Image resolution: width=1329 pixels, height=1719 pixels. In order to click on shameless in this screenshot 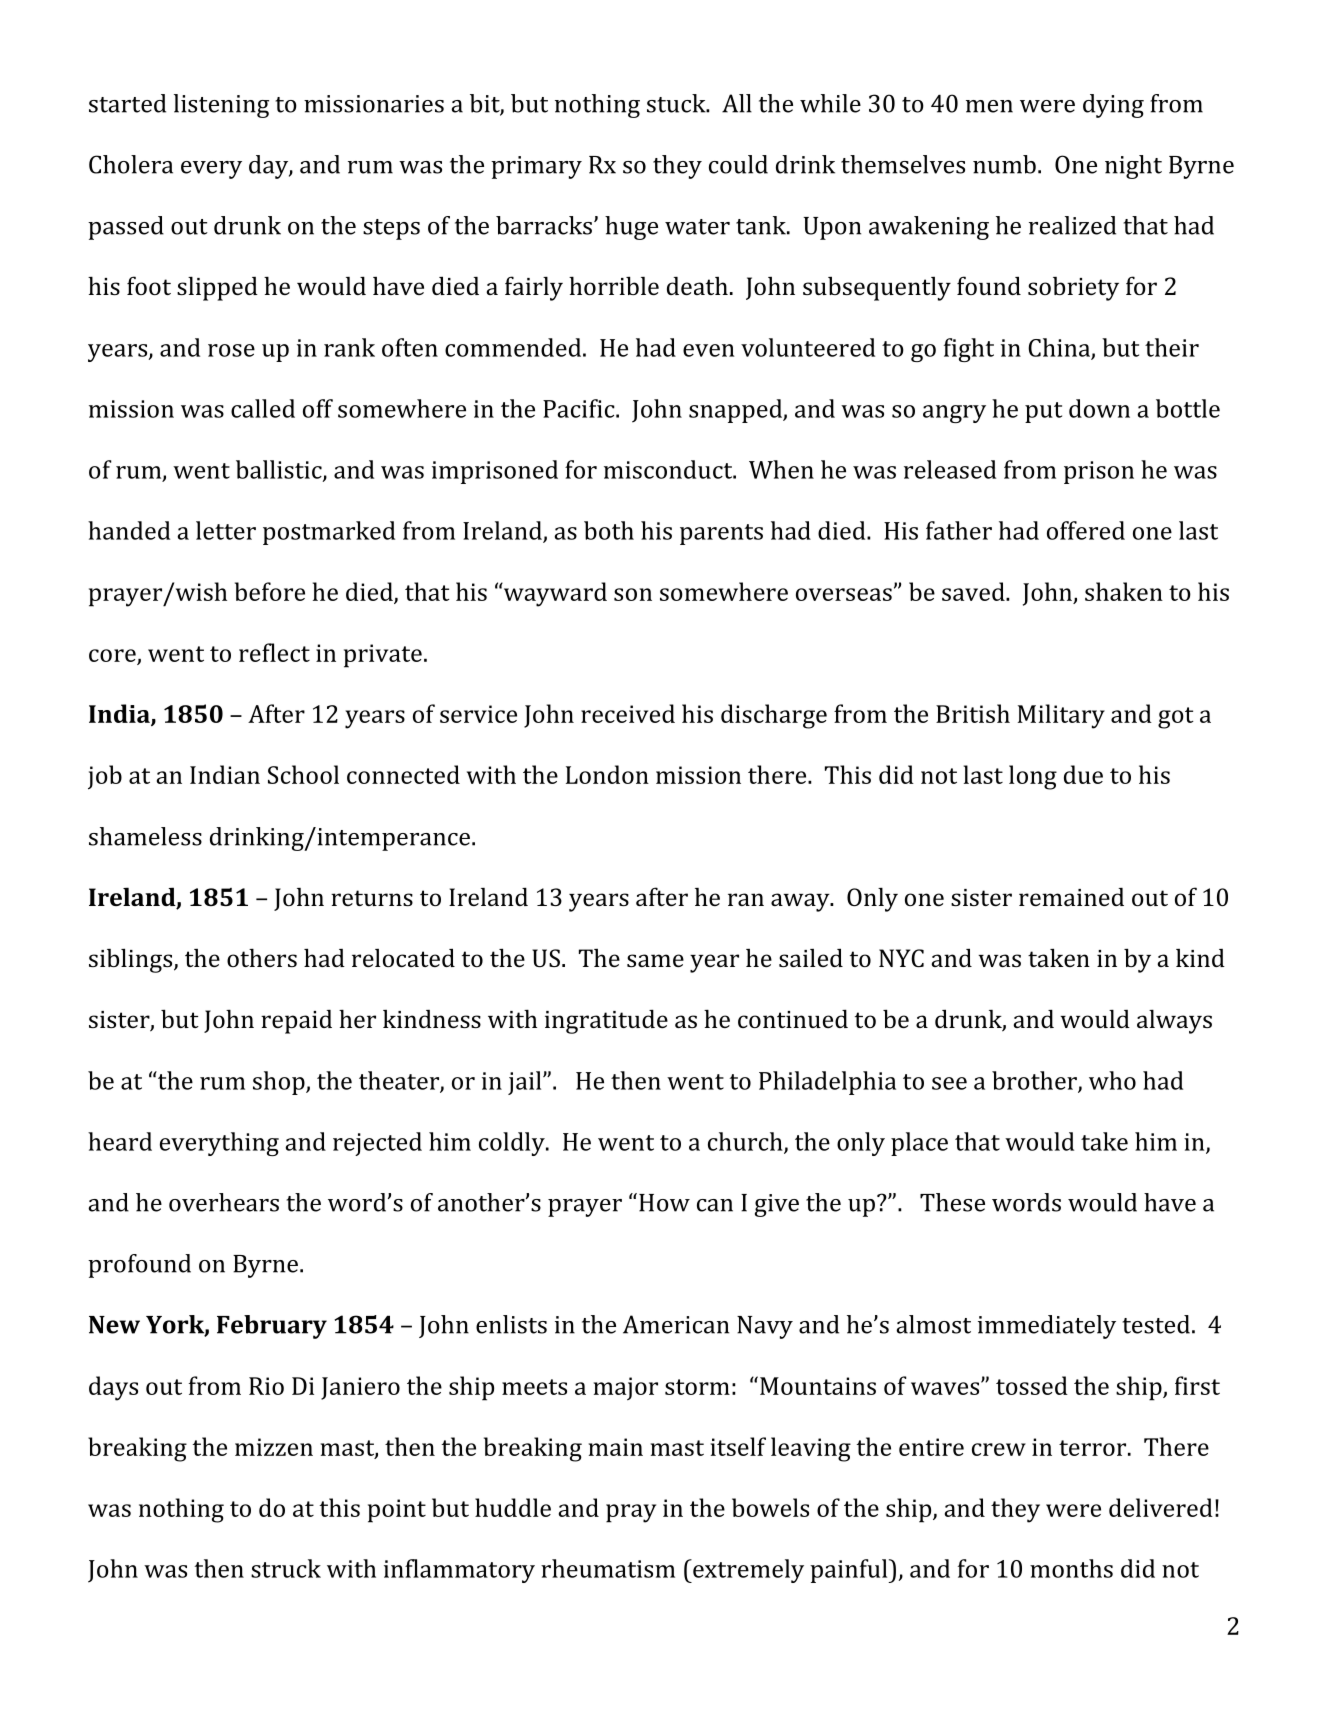, I will do `click(145, 836)`.
